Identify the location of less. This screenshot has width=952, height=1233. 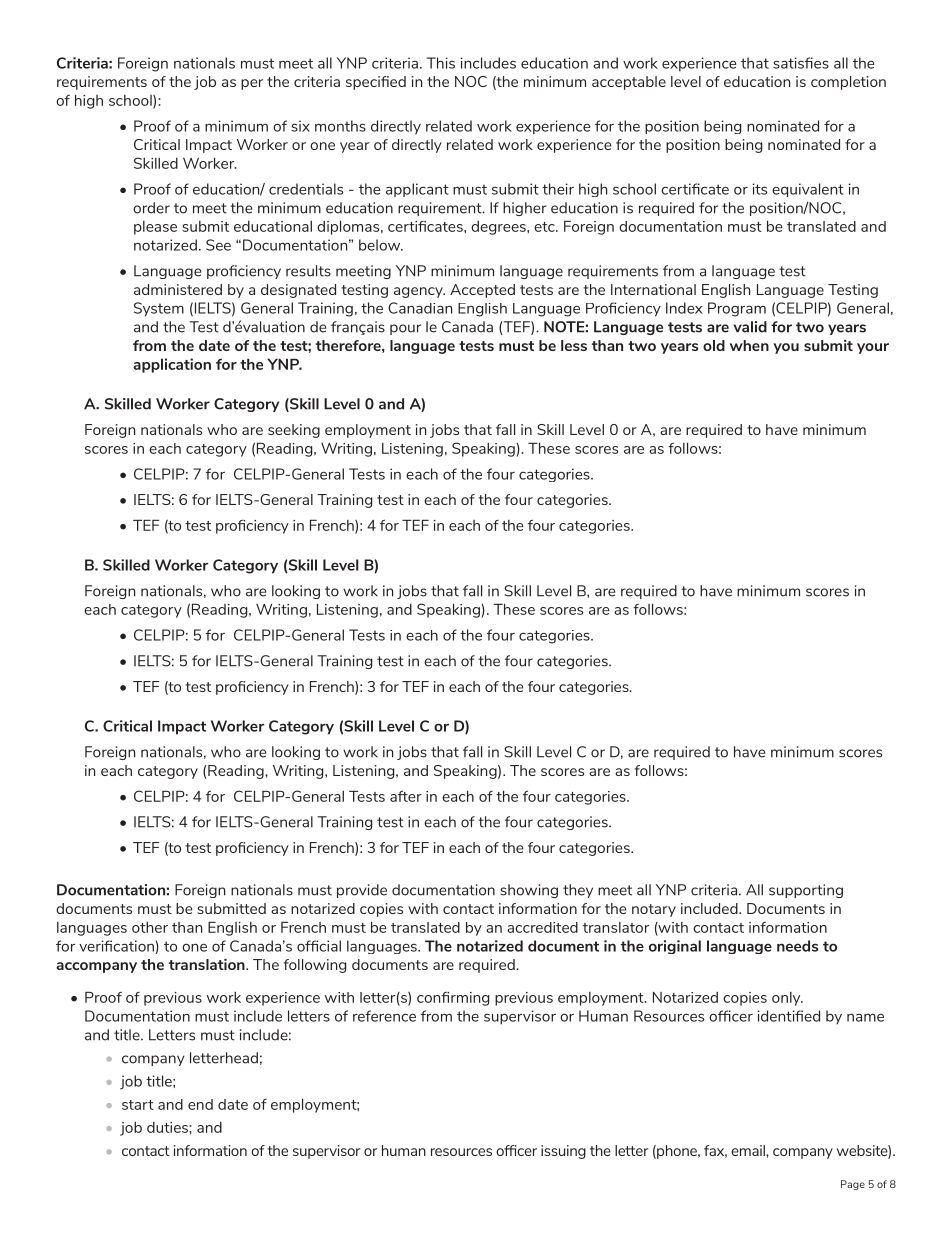
(574, 345).
